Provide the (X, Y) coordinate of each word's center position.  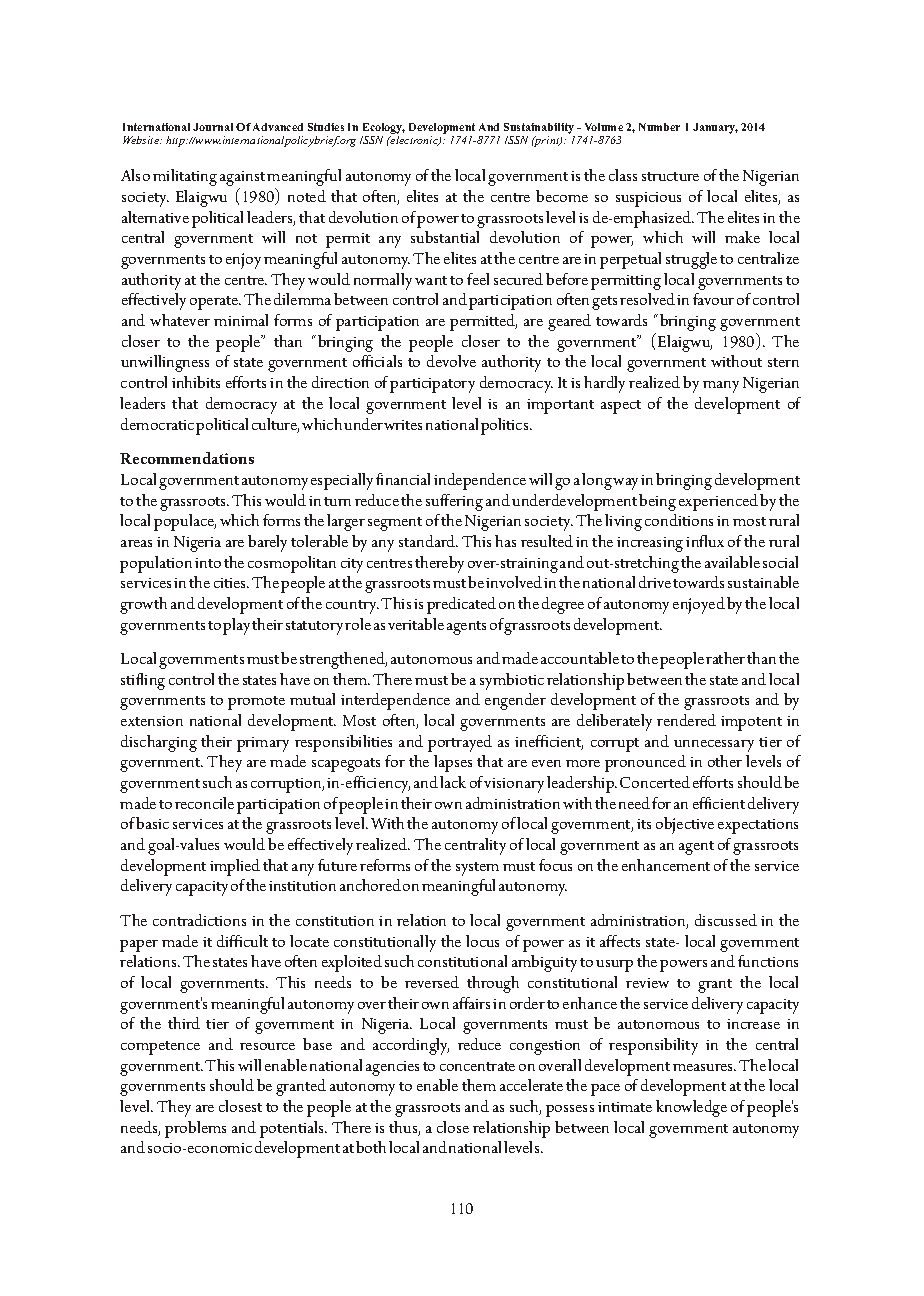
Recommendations (187, 458)
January (715, 128)
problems (195, 1129)
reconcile (204, 803)
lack (453, 782)
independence (480, 481)
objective (685, 825)
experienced (718, 502)
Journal (213, 127)
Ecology (384, 128)
